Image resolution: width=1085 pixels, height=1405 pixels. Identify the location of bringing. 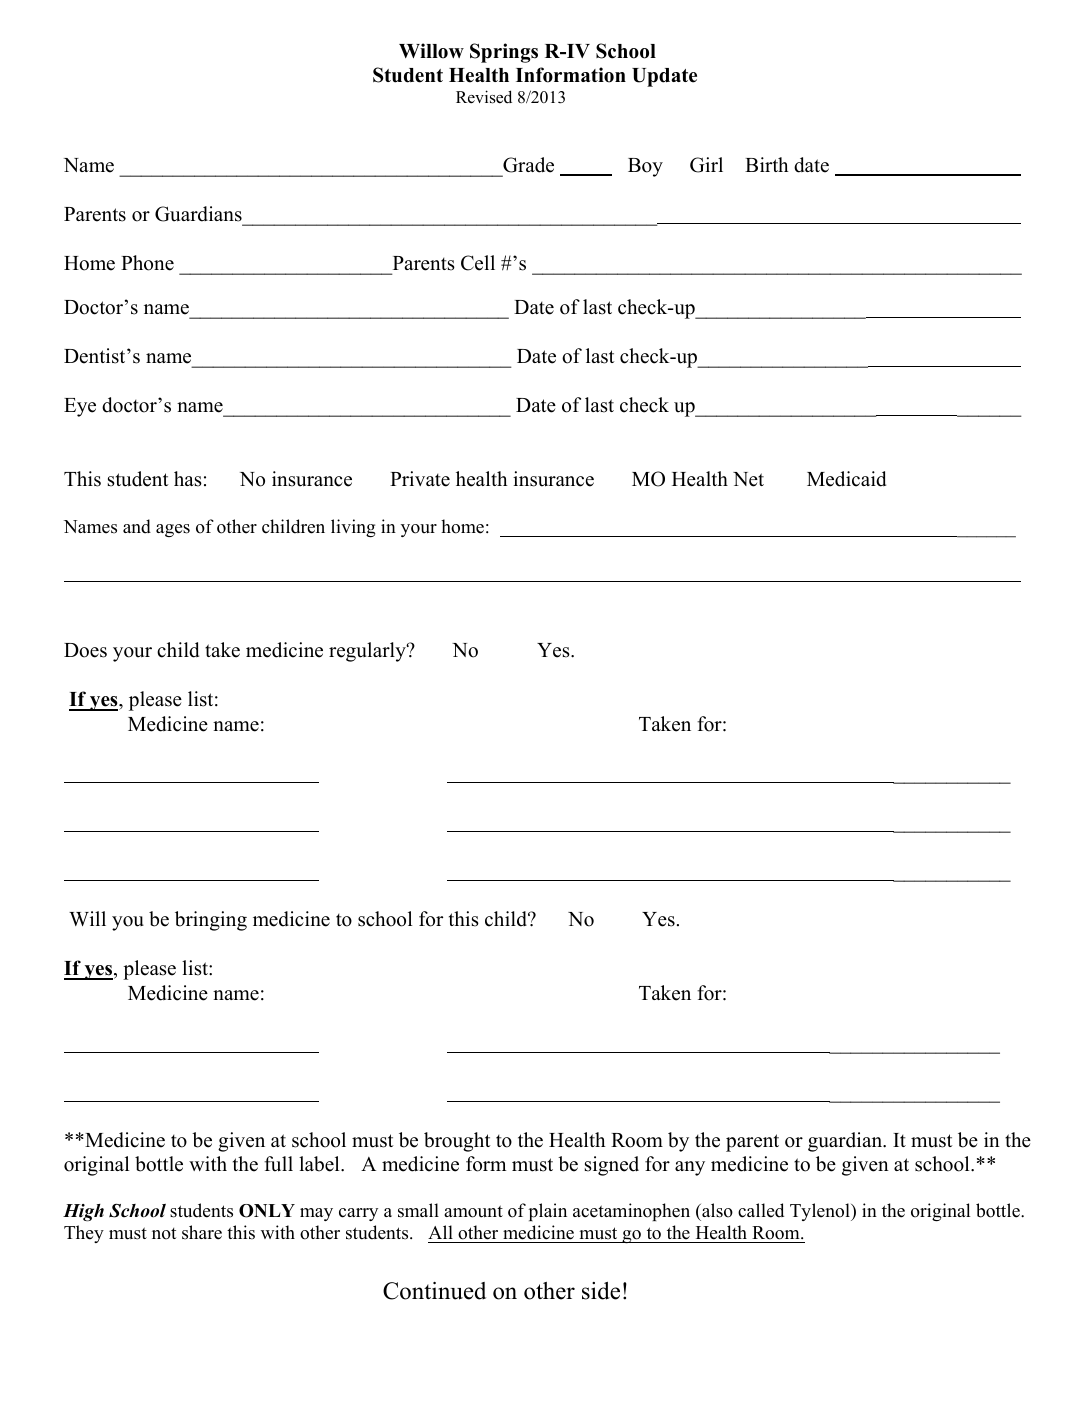
(211, 921).
